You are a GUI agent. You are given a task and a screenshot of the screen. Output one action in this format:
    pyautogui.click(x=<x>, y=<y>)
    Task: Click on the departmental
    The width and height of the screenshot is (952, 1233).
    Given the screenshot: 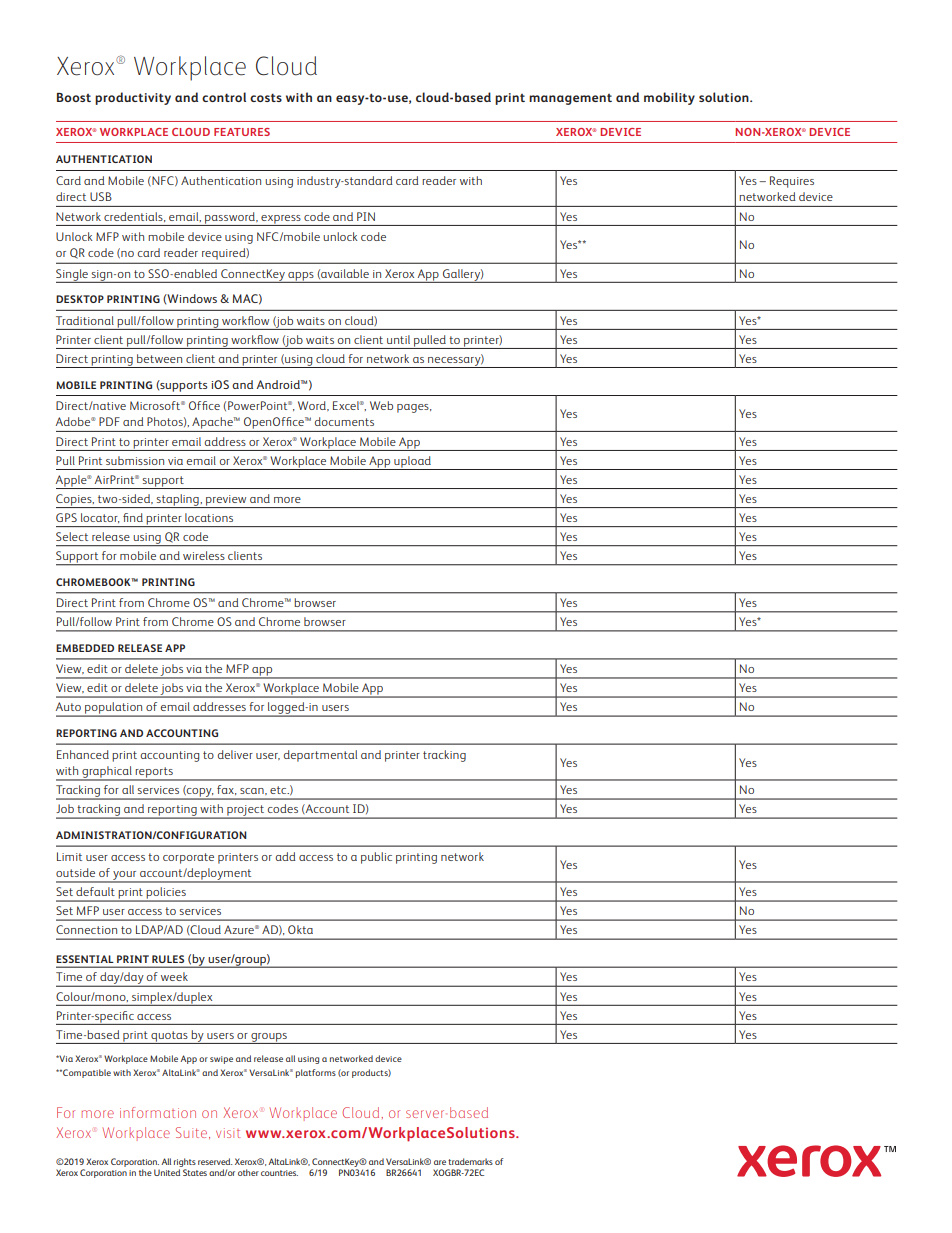 What is the action you would take?
    pyautogui.click(x=320, y=756)
